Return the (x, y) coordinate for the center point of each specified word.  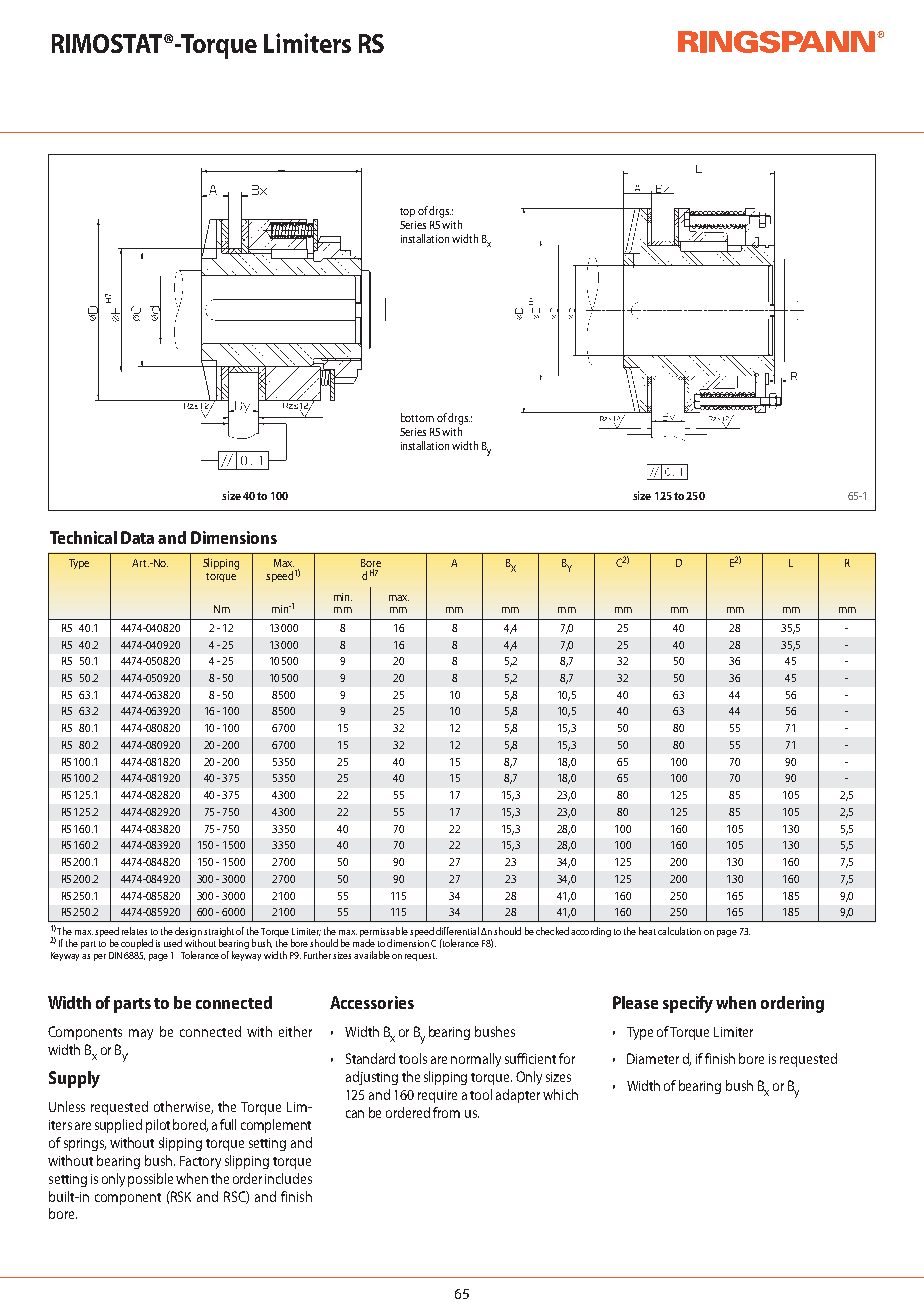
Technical (83, 537)
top (407, 212)
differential (457, 931)
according (591, 932)
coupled (137, 944)
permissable (384, 932)
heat (647, 931)
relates (134, 931)
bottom (417, 417)
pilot (158, 1126)
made (364, 943)
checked (552, 931)
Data (137, 537)
